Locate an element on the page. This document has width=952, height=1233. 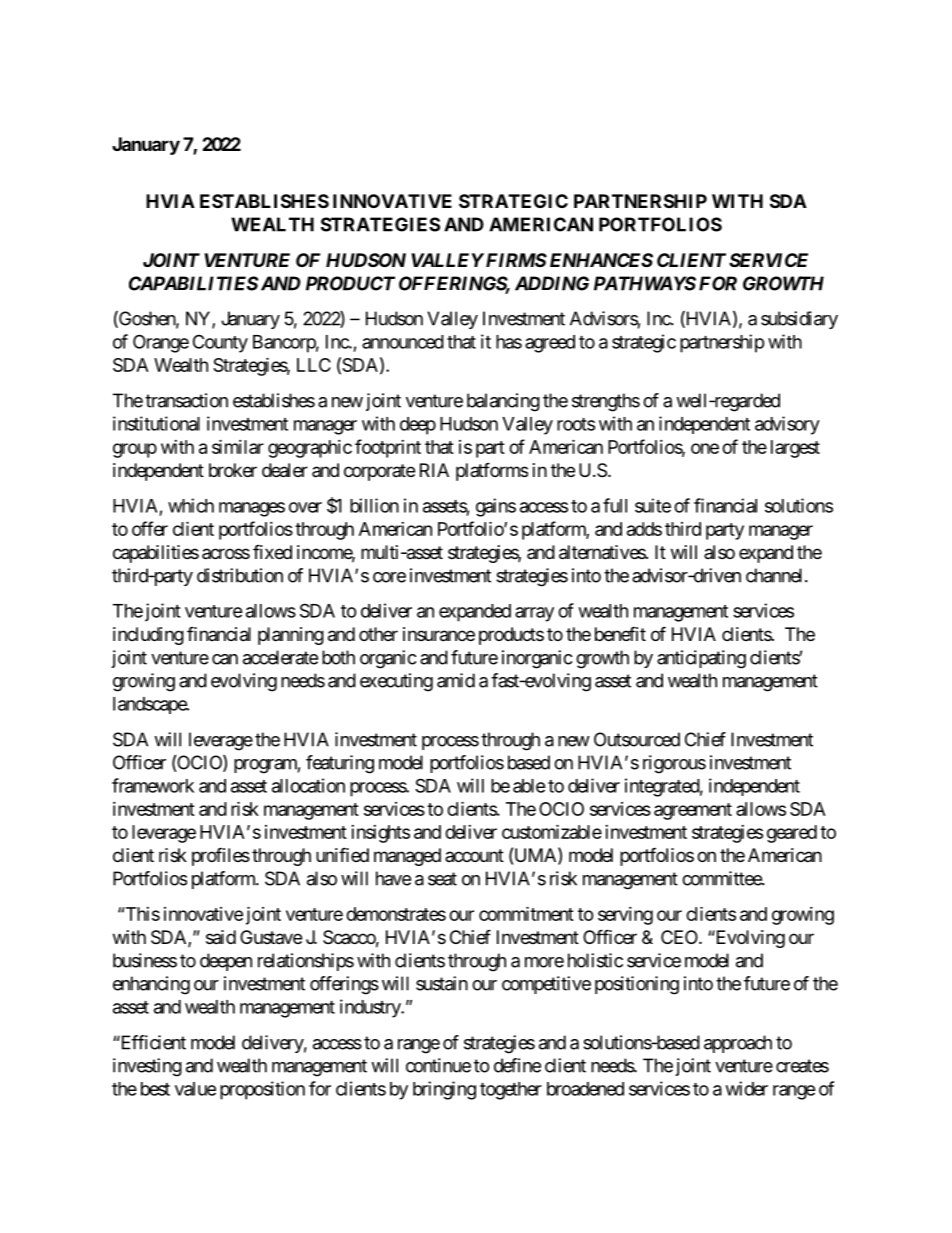
account is located at coordinates (474, 855).
